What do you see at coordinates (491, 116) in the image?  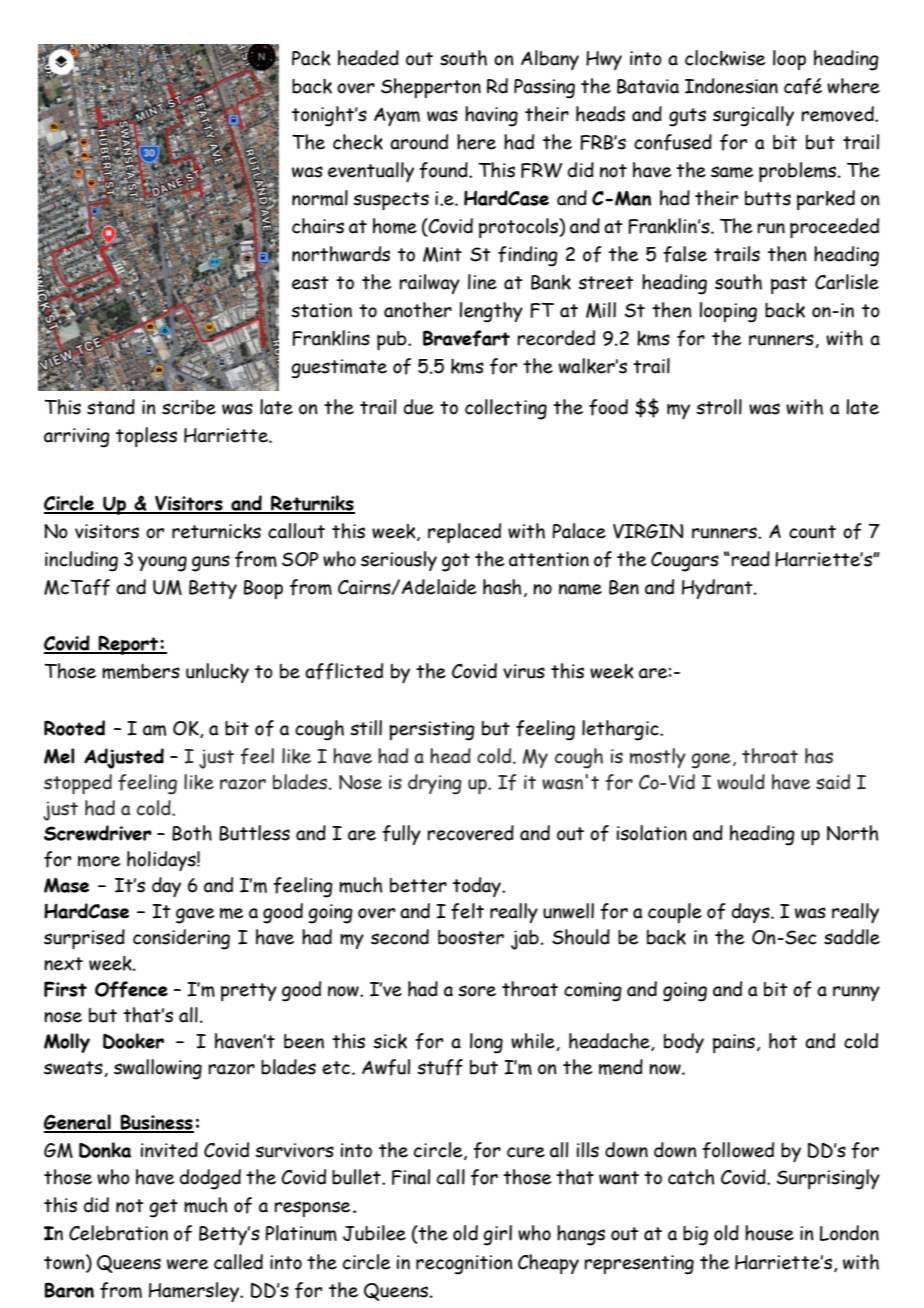 I see `having` at bounding box center [491, 116].
